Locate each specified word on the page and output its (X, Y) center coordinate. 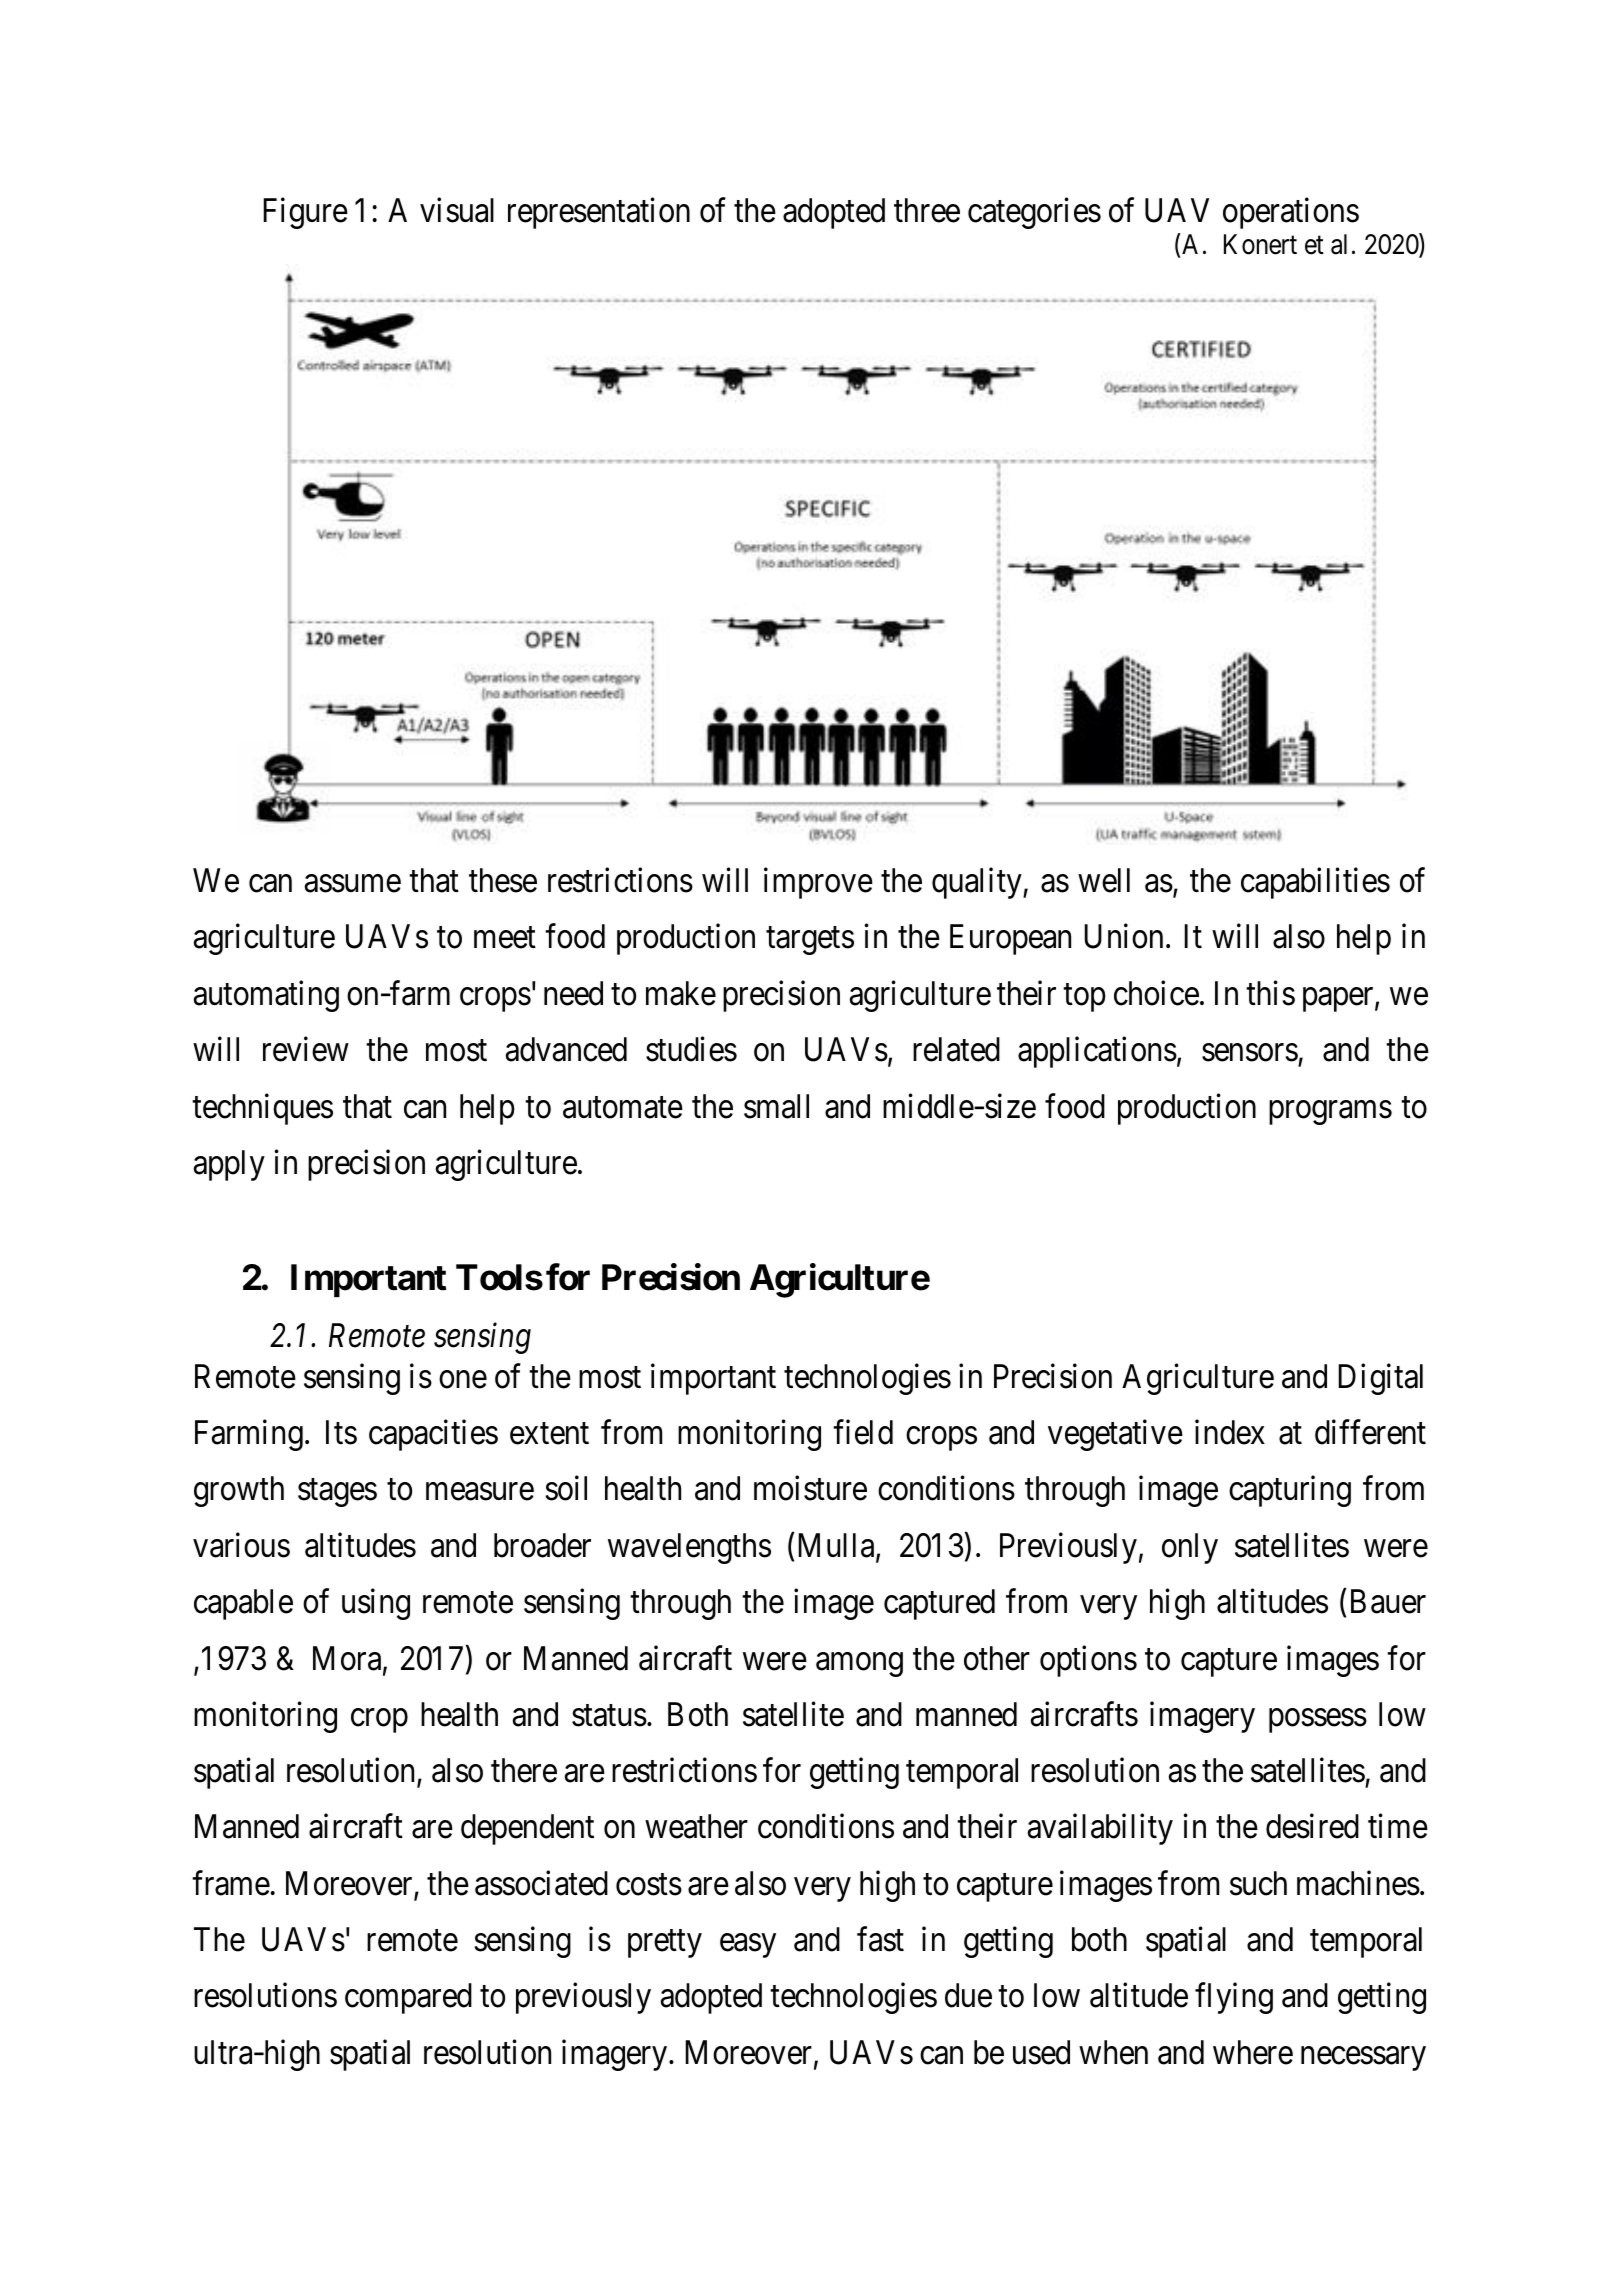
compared (408, 1998)
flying (1234, 1998)
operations (1291, 213)
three (927, 210)
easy (748, 1946)
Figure (305, 213)
